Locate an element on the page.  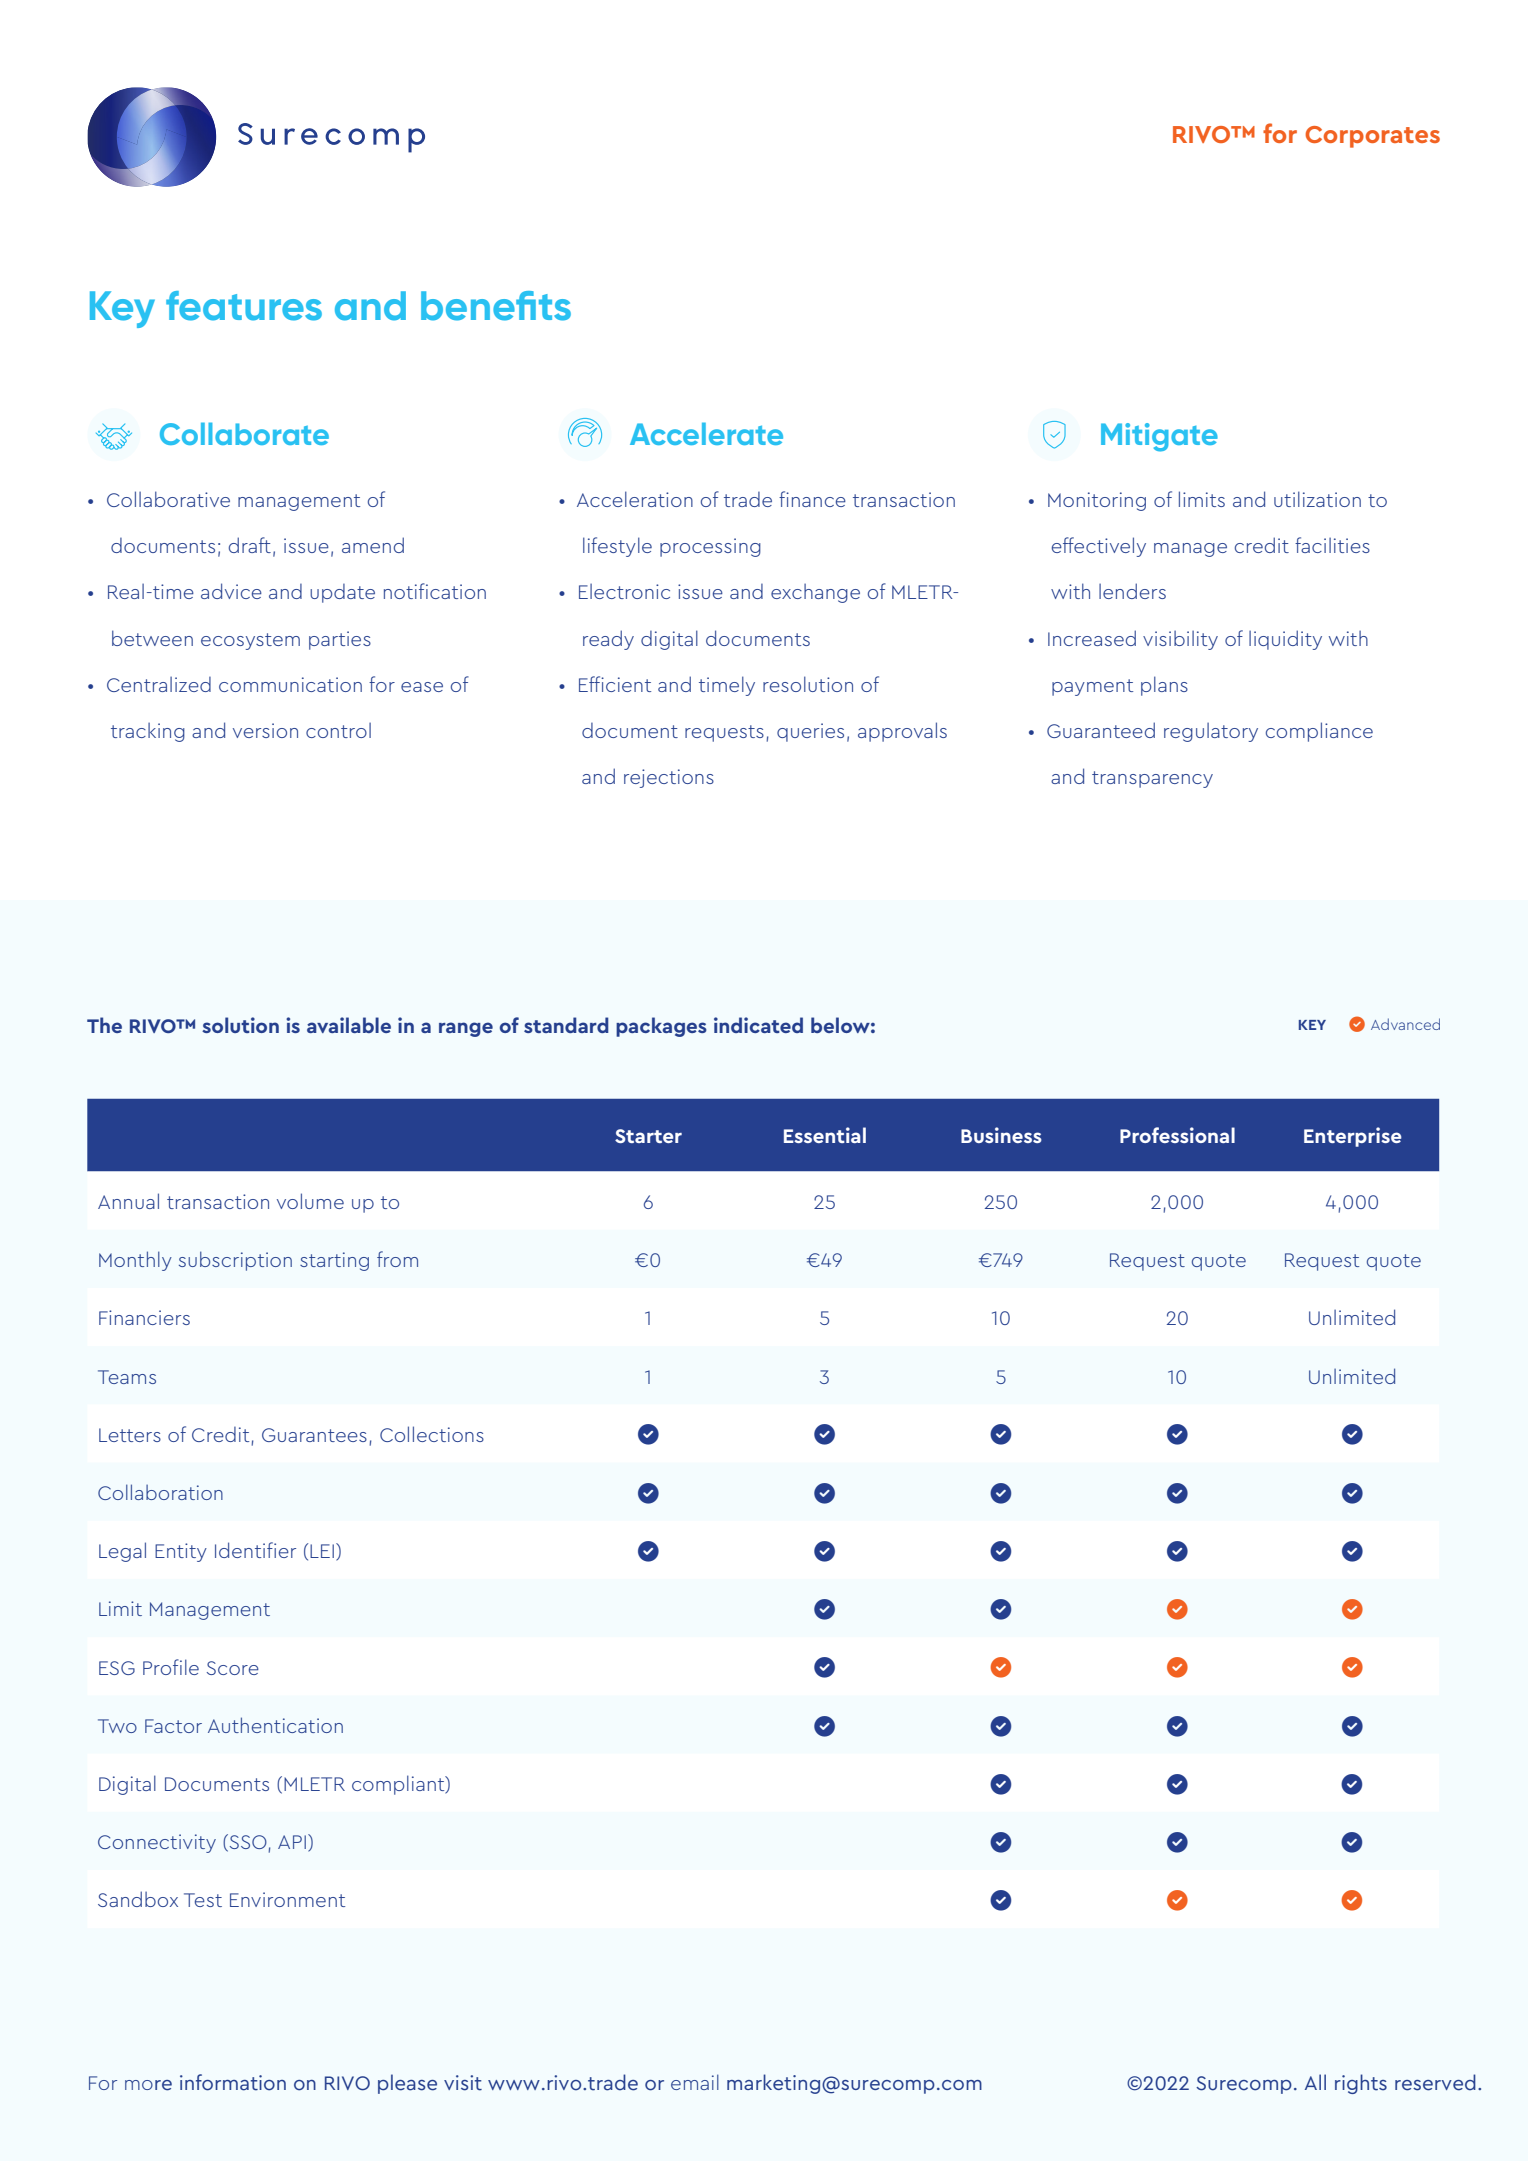
Enterprise is located at coordinates (1353, 1137).
